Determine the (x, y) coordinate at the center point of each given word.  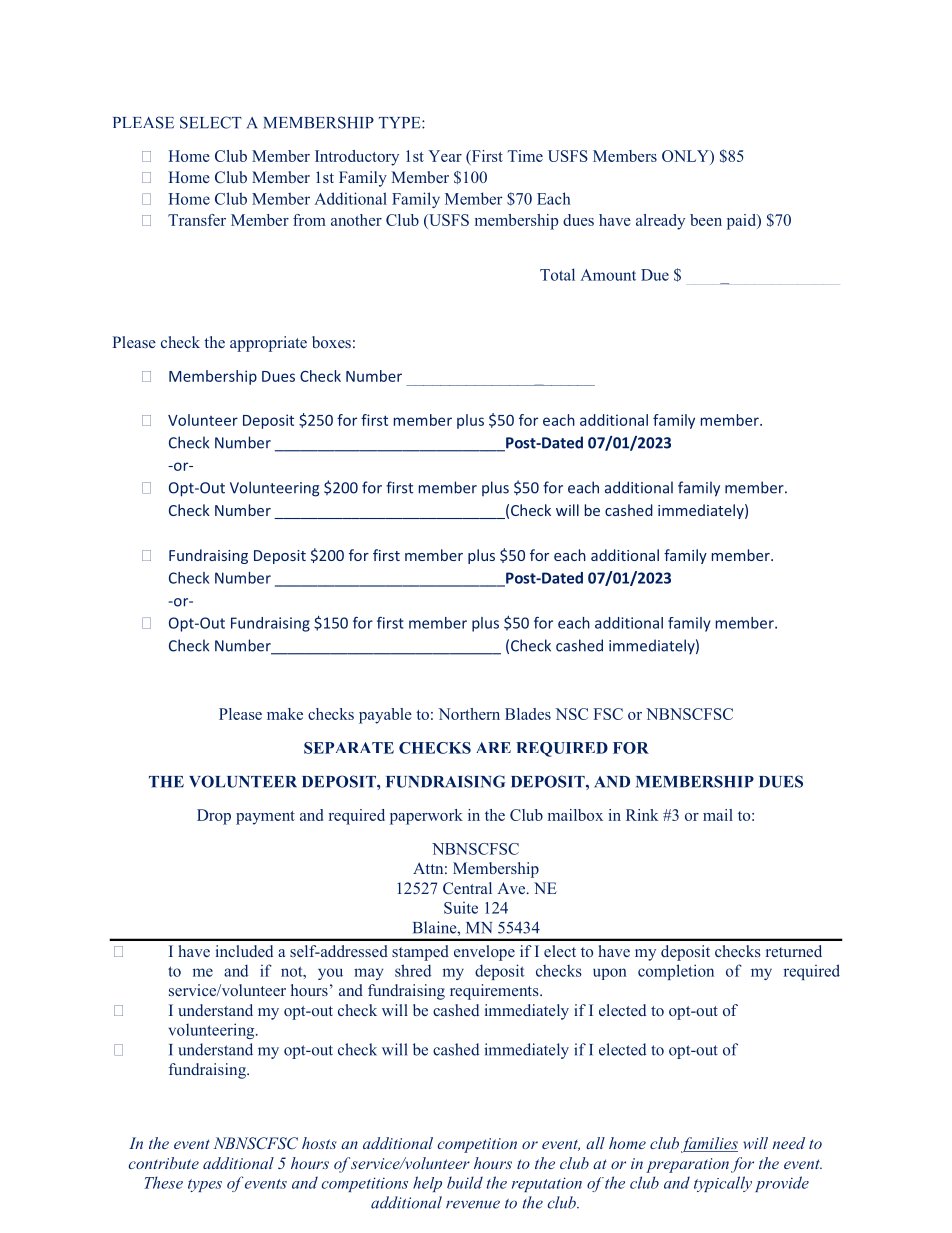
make (285, 714)
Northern (469, 714)
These (163, 1182)
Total (557, 274)
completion (676, 972)
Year (445, 156)
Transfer (197, 220)
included (244, 951)
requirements (495, 992)
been (706, 220)
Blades (528, 714)
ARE (493, 747)
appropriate (268, 344)
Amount (608, 275)
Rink (642, 815)
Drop (214, 817)
